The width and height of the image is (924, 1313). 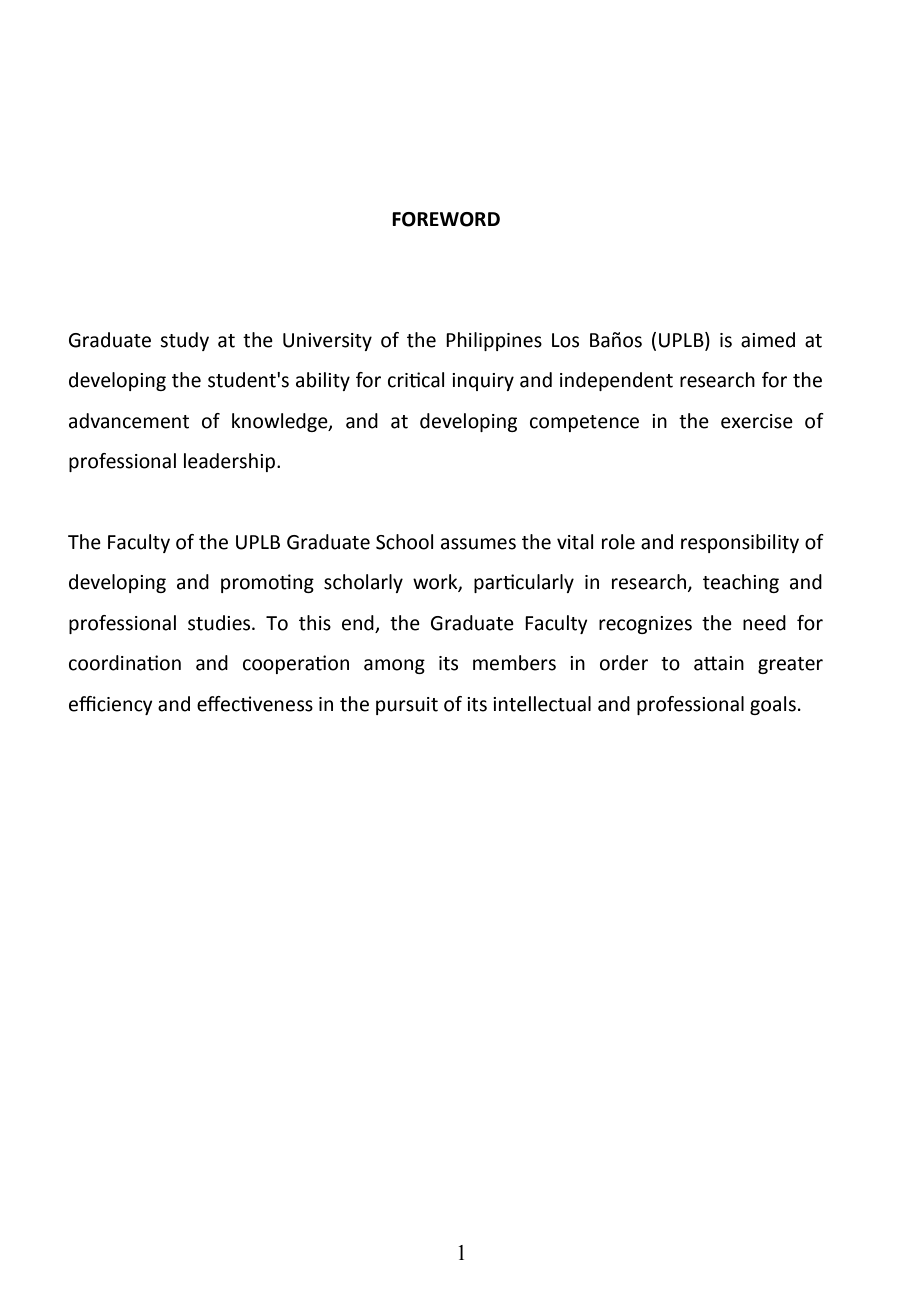 What do you see at coordinates (407, 706) in the image?
I see `pursuit` at bounding box center [407, 706].
